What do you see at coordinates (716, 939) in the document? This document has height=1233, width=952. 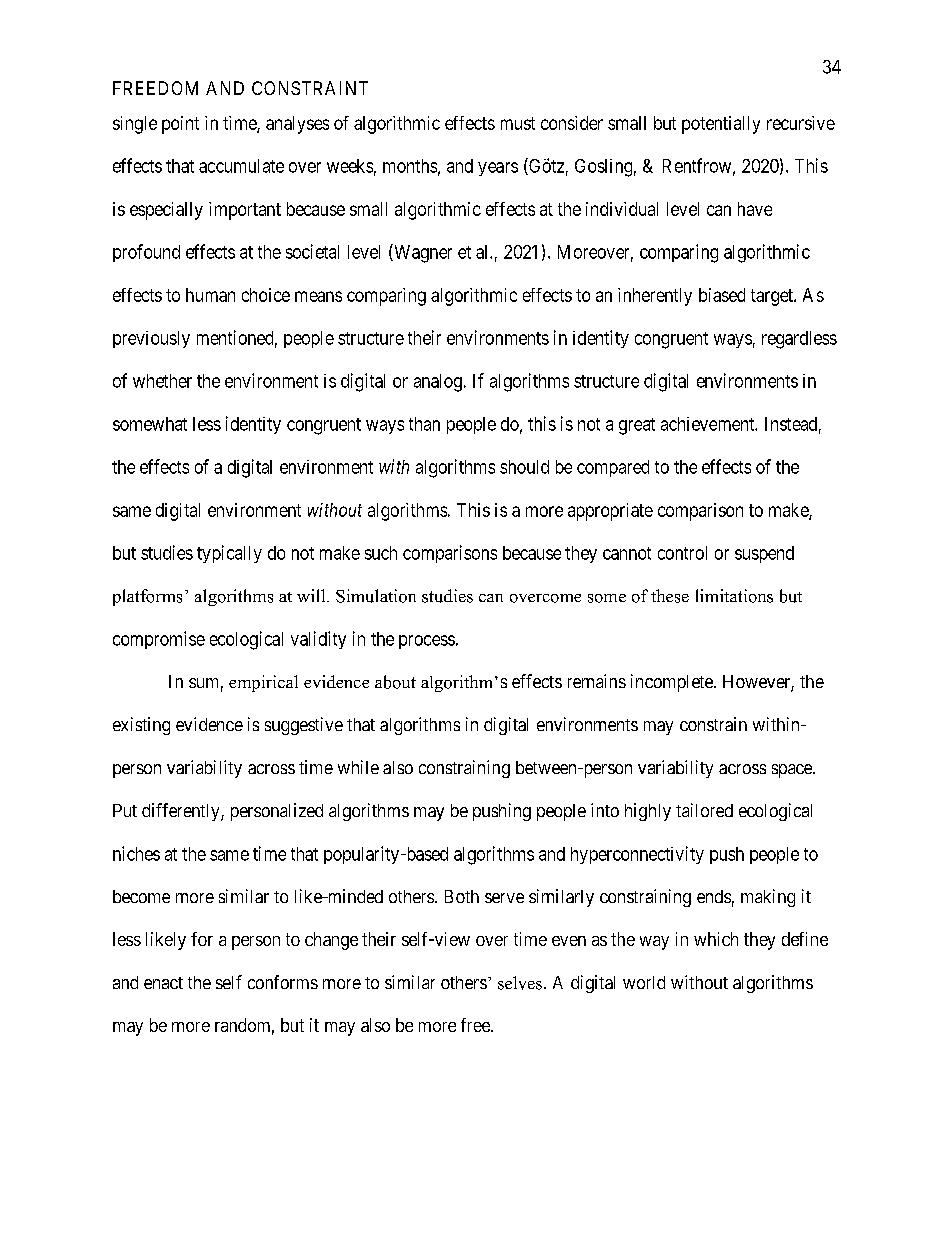 I see `which` at bounding box center [716, 939].
